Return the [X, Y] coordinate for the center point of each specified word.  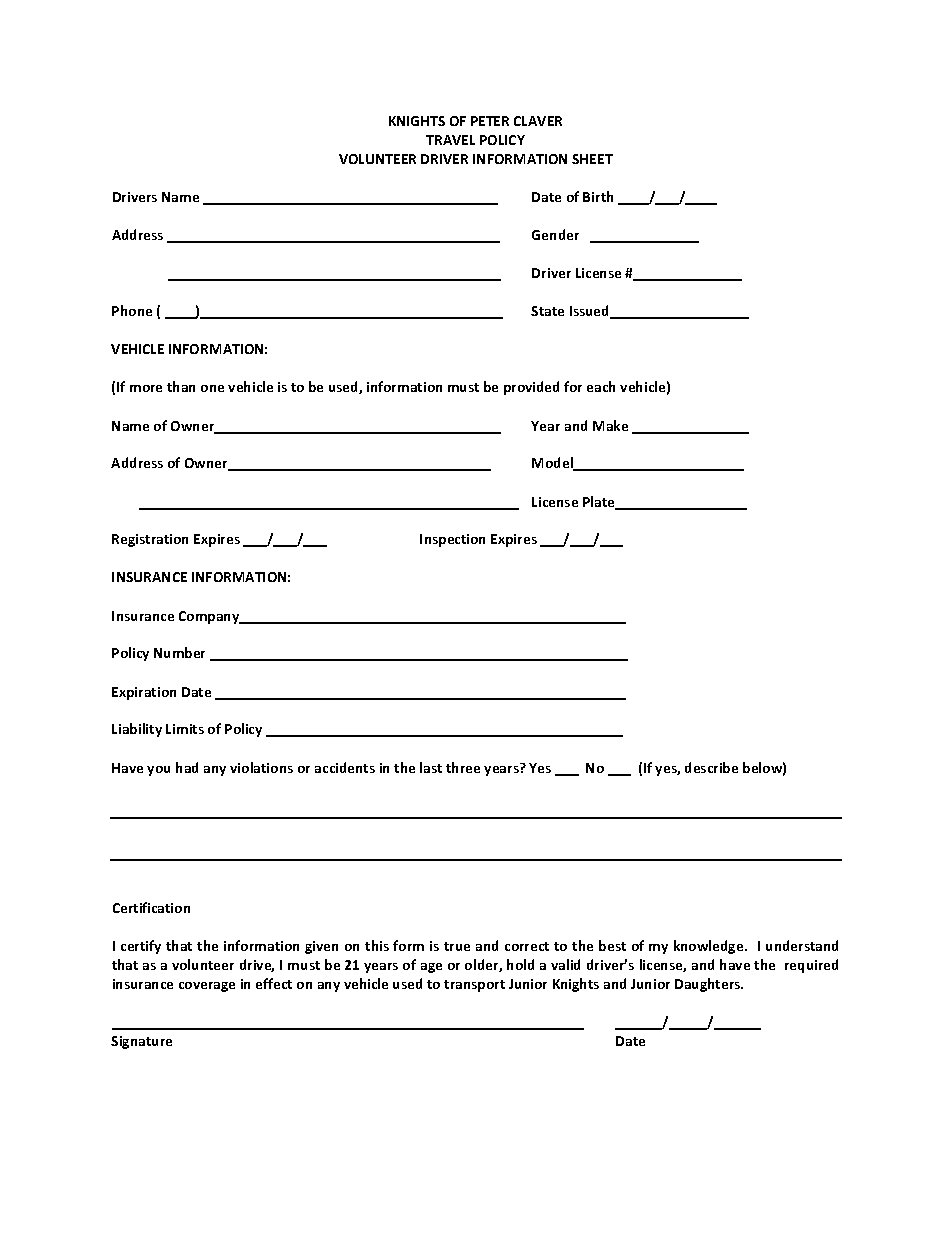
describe [711, 767]
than [181, 386]
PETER [490, 121]
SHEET [592, 159]
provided [531, 388]
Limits [185, 729]
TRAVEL [450, 140]
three [463, 767]
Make [610, 425]
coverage [207, 987]
